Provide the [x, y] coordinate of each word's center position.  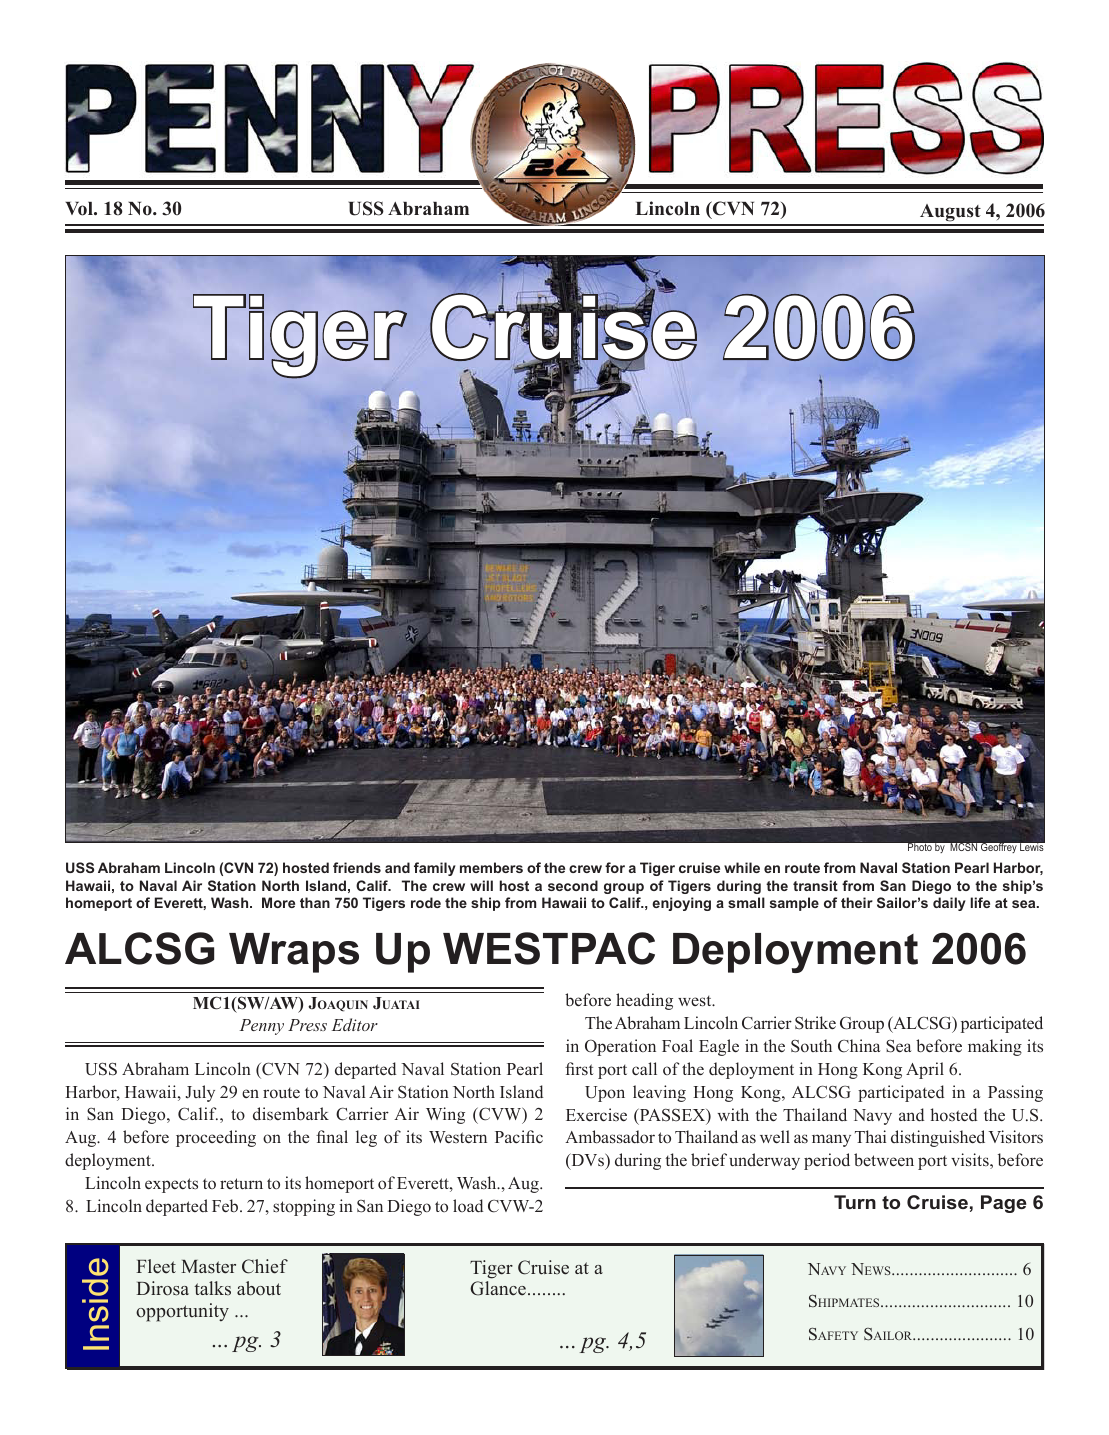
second [573, 885]
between [884, 1160]
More [278, 902]
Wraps [294, 953]
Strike [815, 1023]
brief [709, 1160]
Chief [265, 1266]
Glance [499, 1288]
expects [171, 1185]
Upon [605, 1094]
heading [644, 1001]
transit [815, 885]
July [200, 1093]
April [925, 1070]
